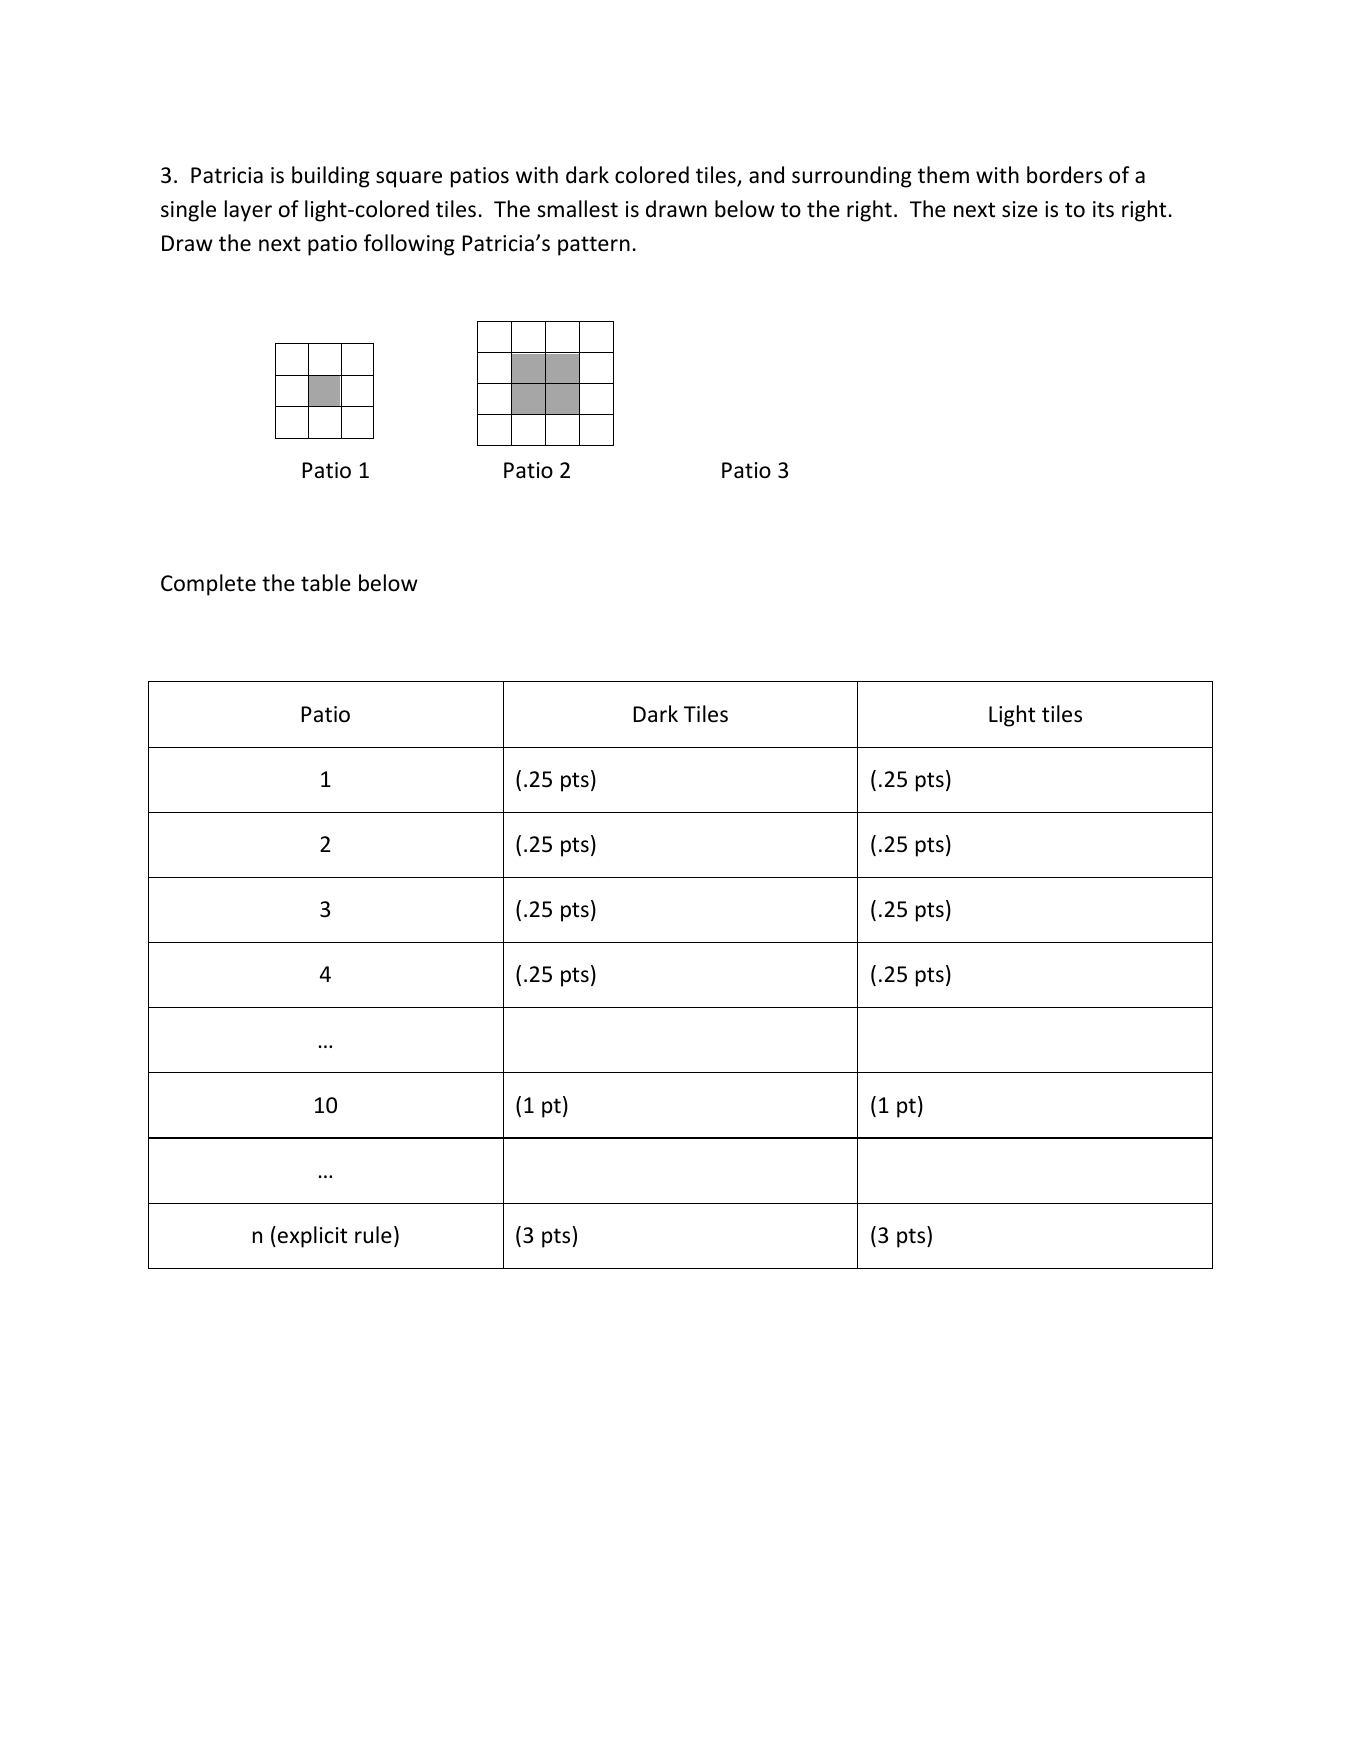 Image resolution: width=1361 pixels, height=1761 pixels. What do you see at coordinates (373, 1235) in the image?
I see `rule` at bounding box center [373, 1235].
